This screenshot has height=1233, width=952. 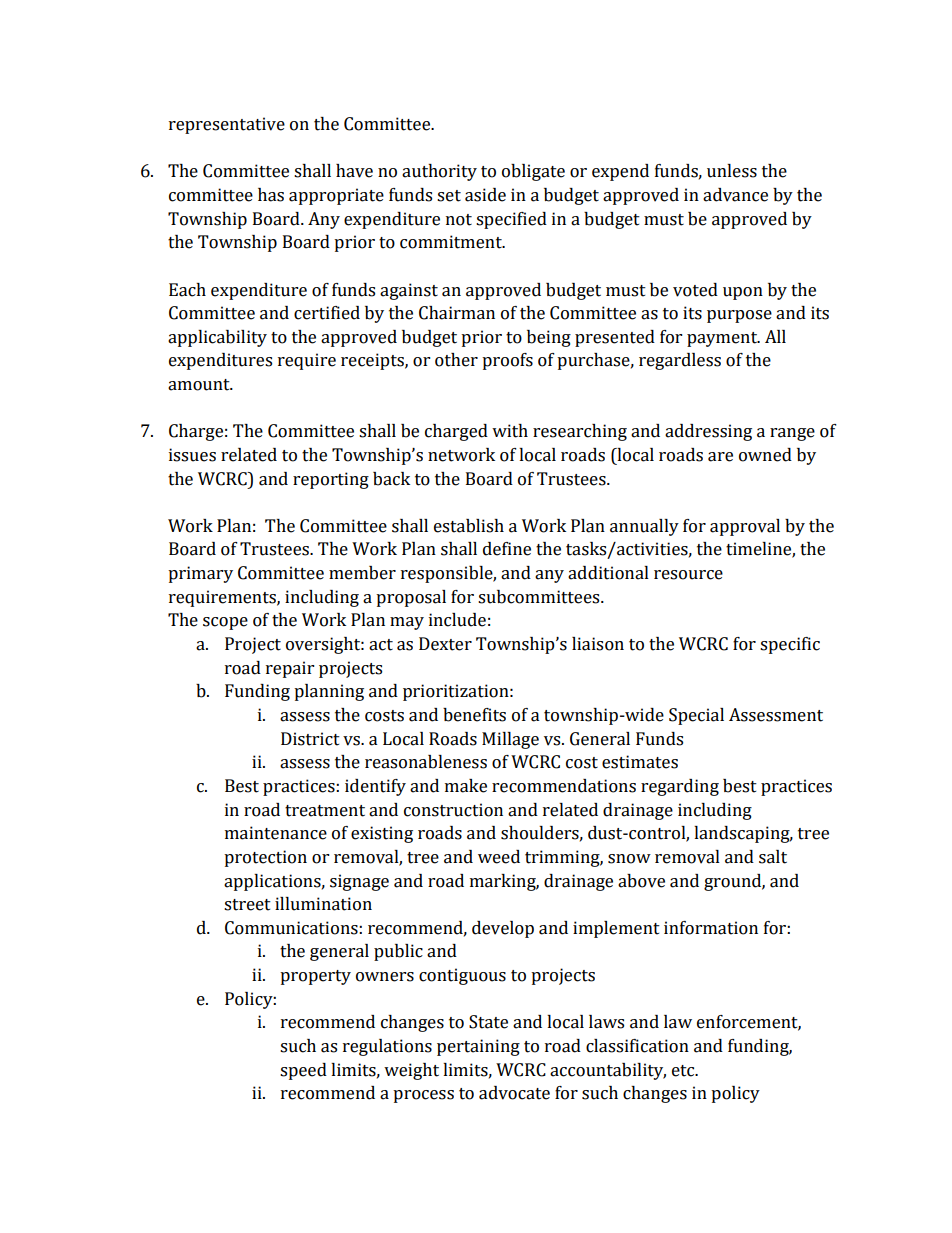 What do you see at coordinates (227, 125) in the screenshot?
I see `representative` at bounding box center [227, 125].
